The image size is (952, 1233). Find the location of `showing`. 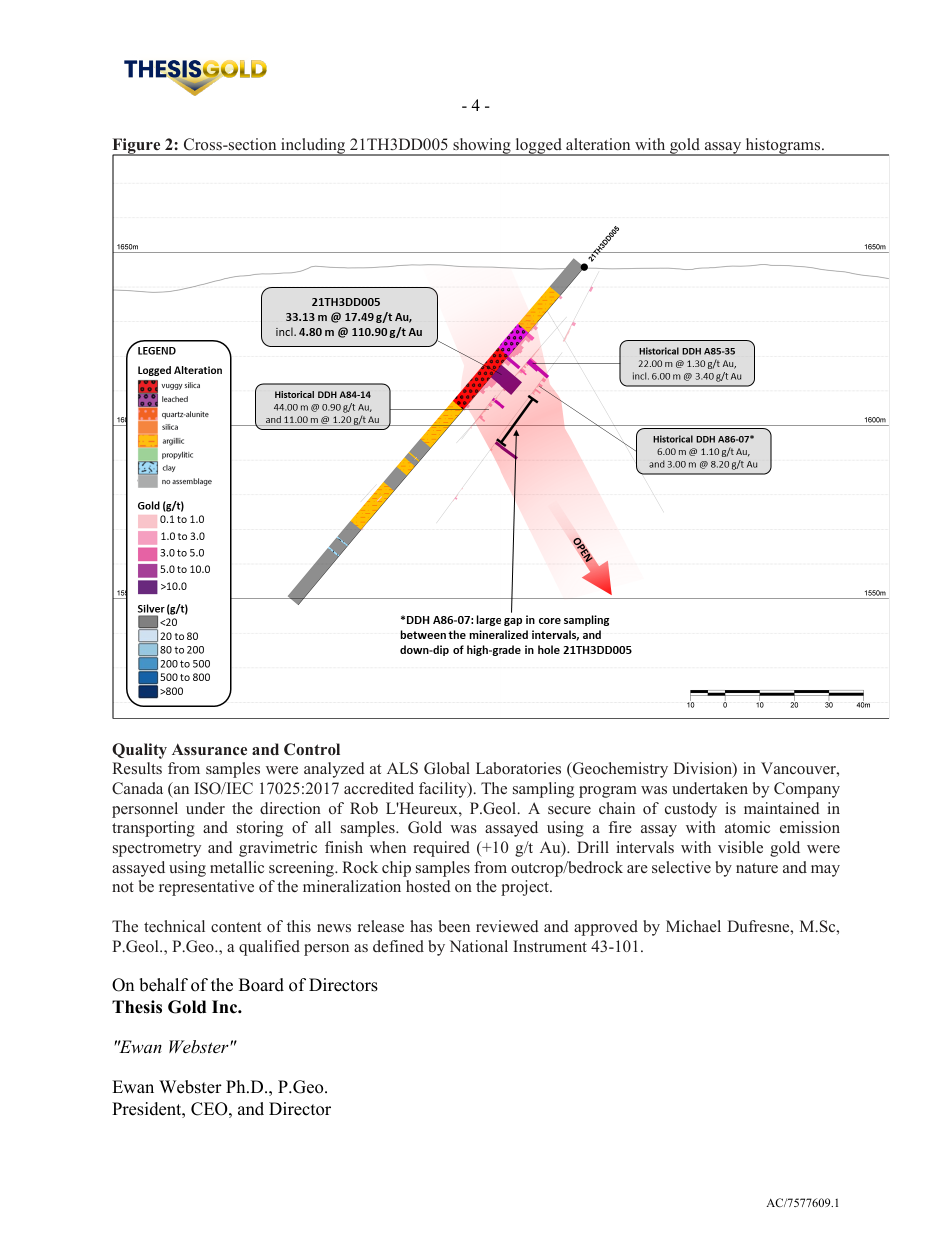

showing is located at coordinates (482, 147).
